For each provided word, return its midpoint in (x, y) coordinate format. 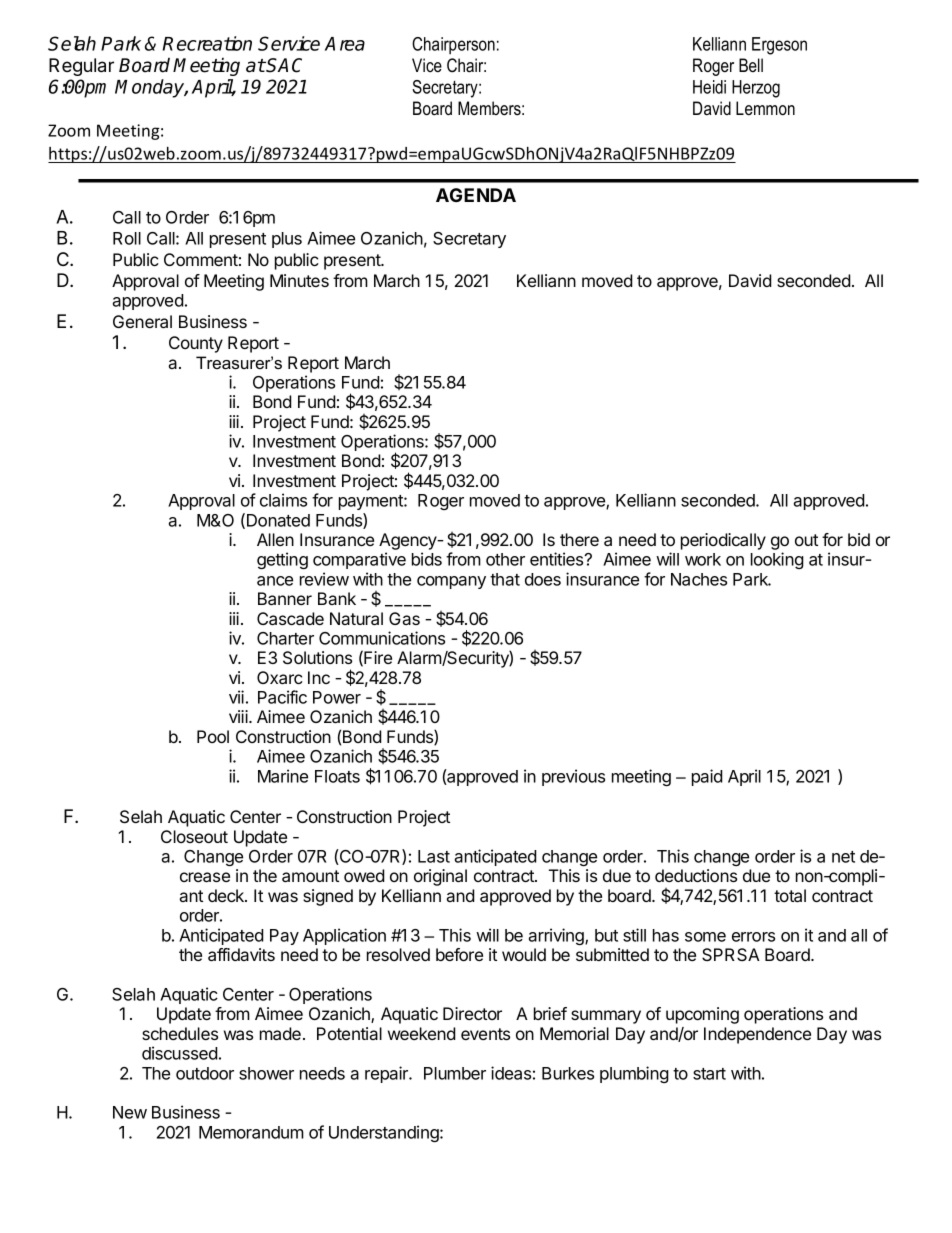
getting (282, 560)
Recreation (207, 43)
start (709, 1074)
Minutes (299, 280)
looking (777, 560)
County (196, 344)
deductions (696, 875)
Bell (751, 65)
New (130, 1112)
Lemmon (765, 108)
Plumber (455, 1073)
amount (310, 876)
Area (345, 44)
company (451, 582)
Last (434, 856)
